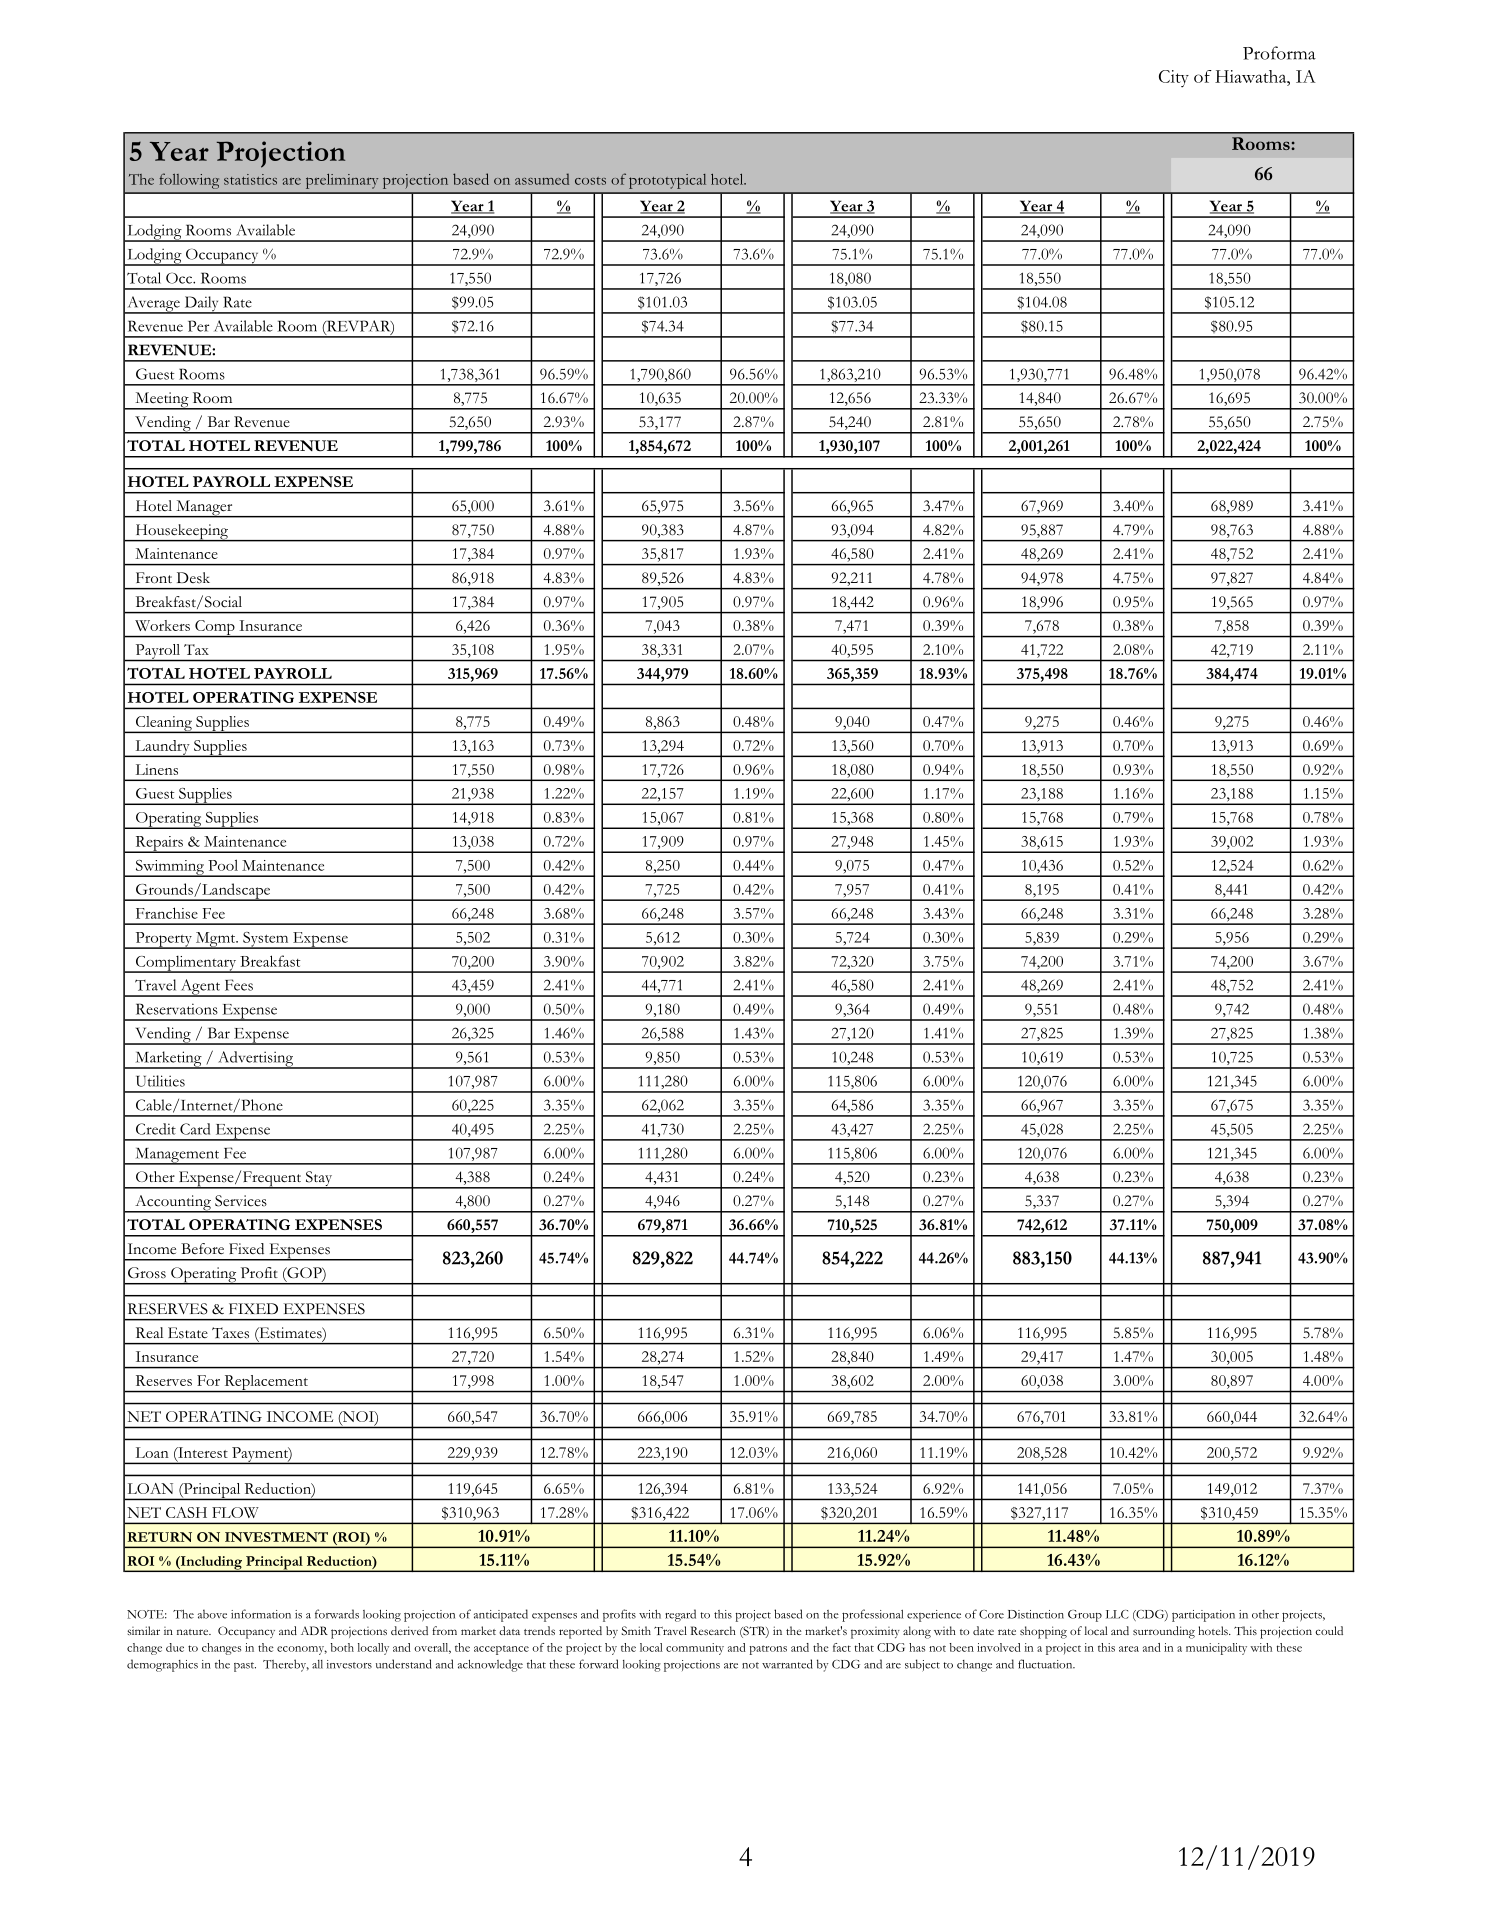 The image size is (1491, 1929). I want to click on prototypical, so click(667, 181).
